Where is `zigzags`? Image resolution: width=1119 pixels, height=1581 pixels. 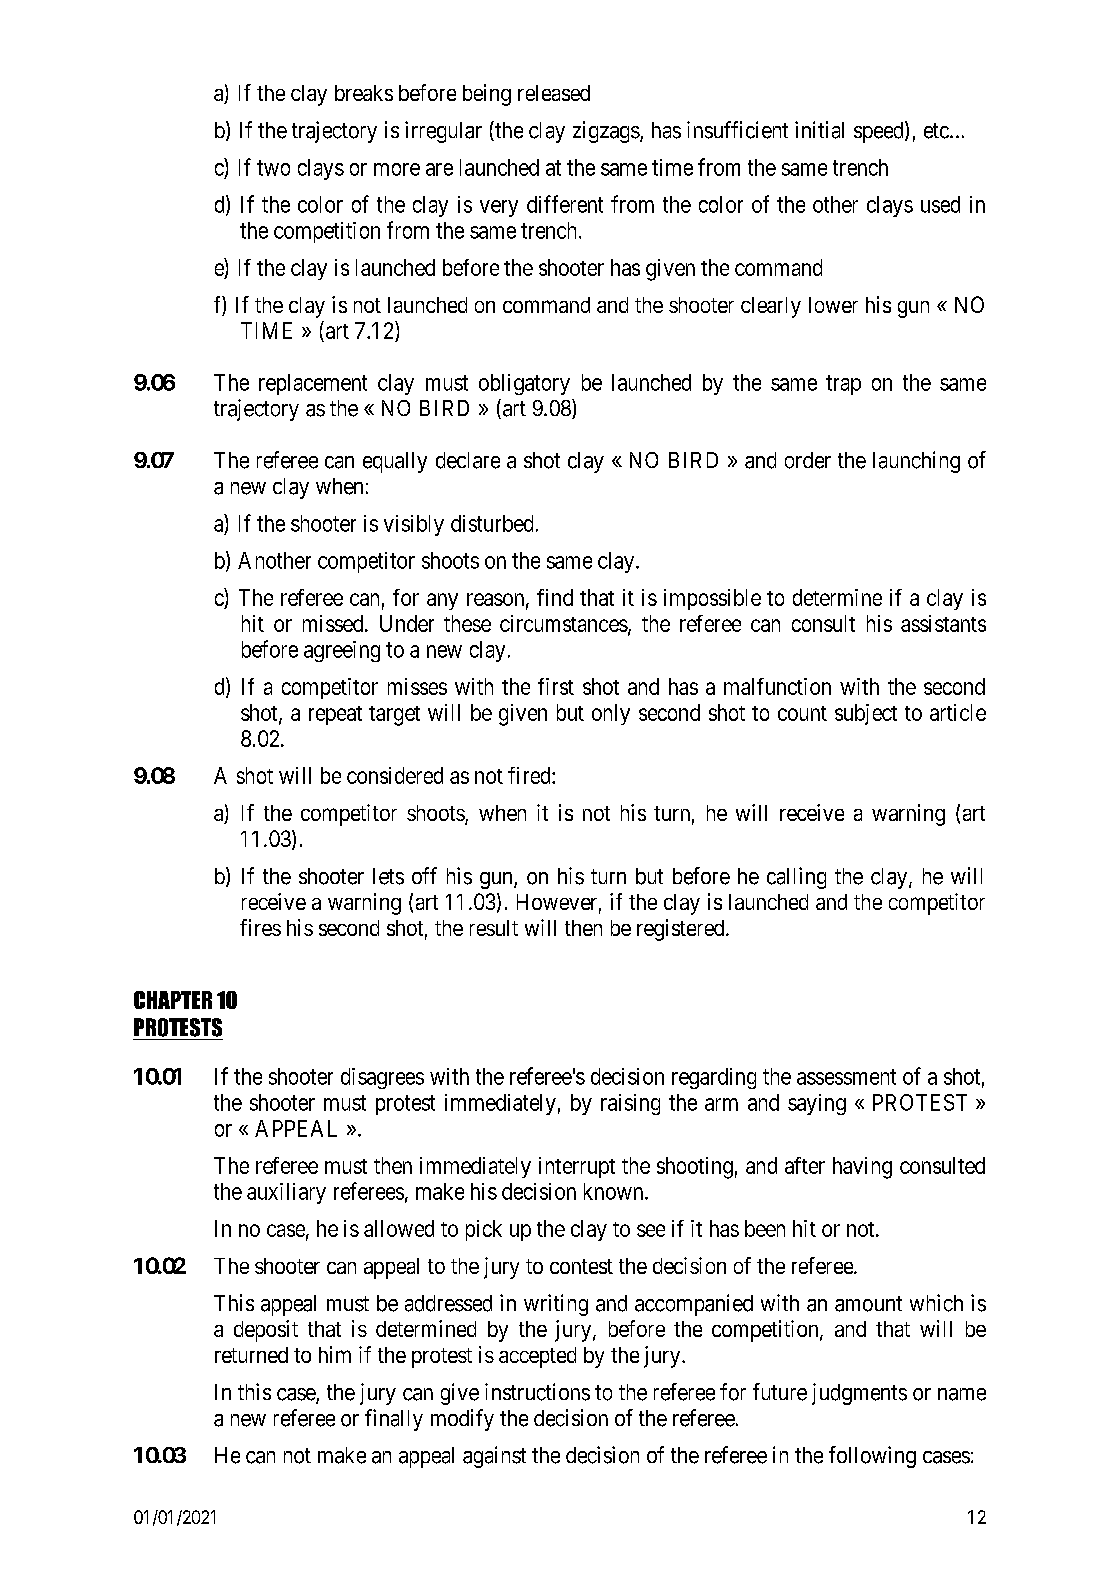 zigzags is located at coordinates (606, 132).
